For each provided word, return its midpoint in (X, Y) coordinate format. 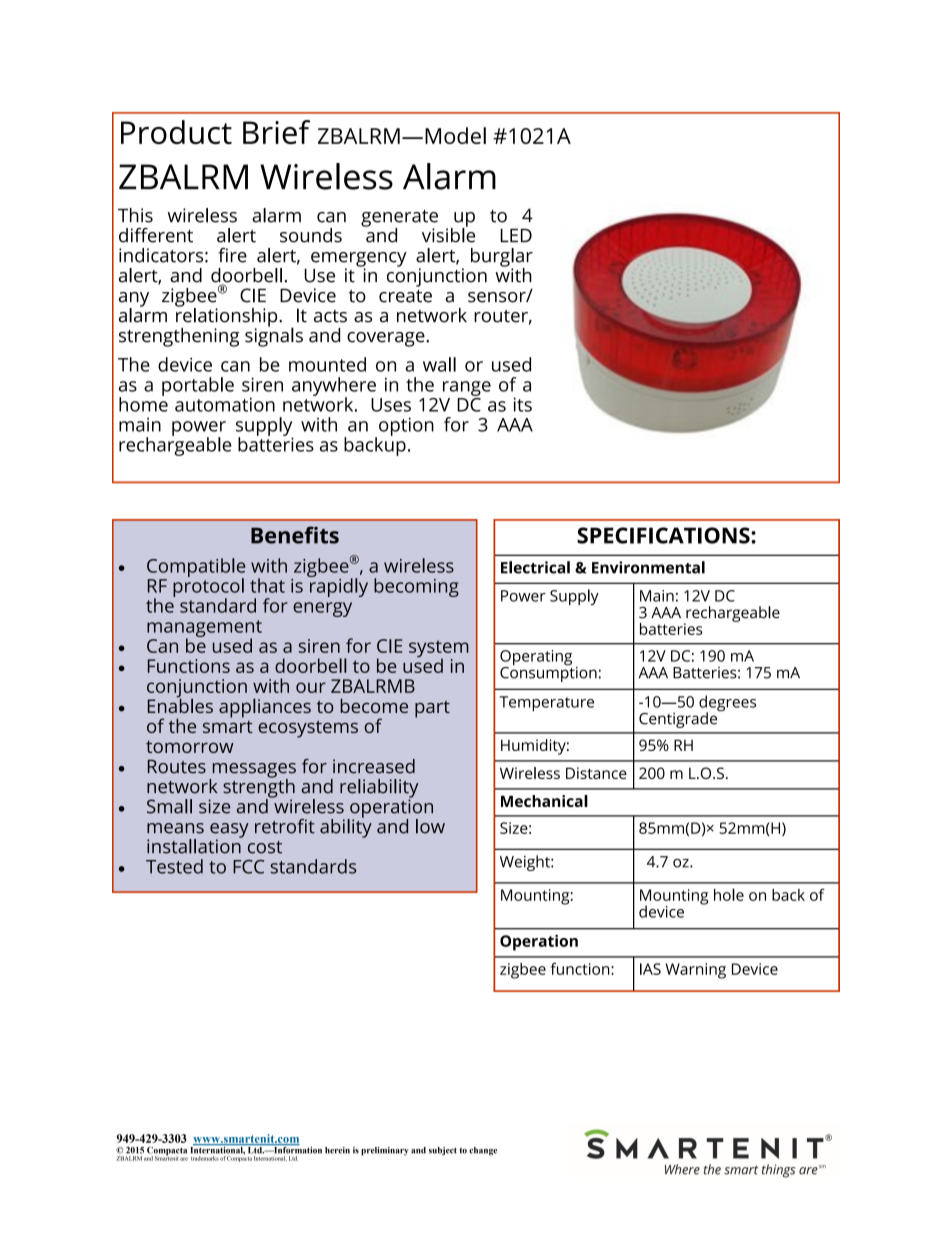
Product (176, 132)
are (184, 1159)
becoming (416, 587)
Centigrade (679, 719)
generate (399, 219)
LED (516, 235)
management (204, 629)
